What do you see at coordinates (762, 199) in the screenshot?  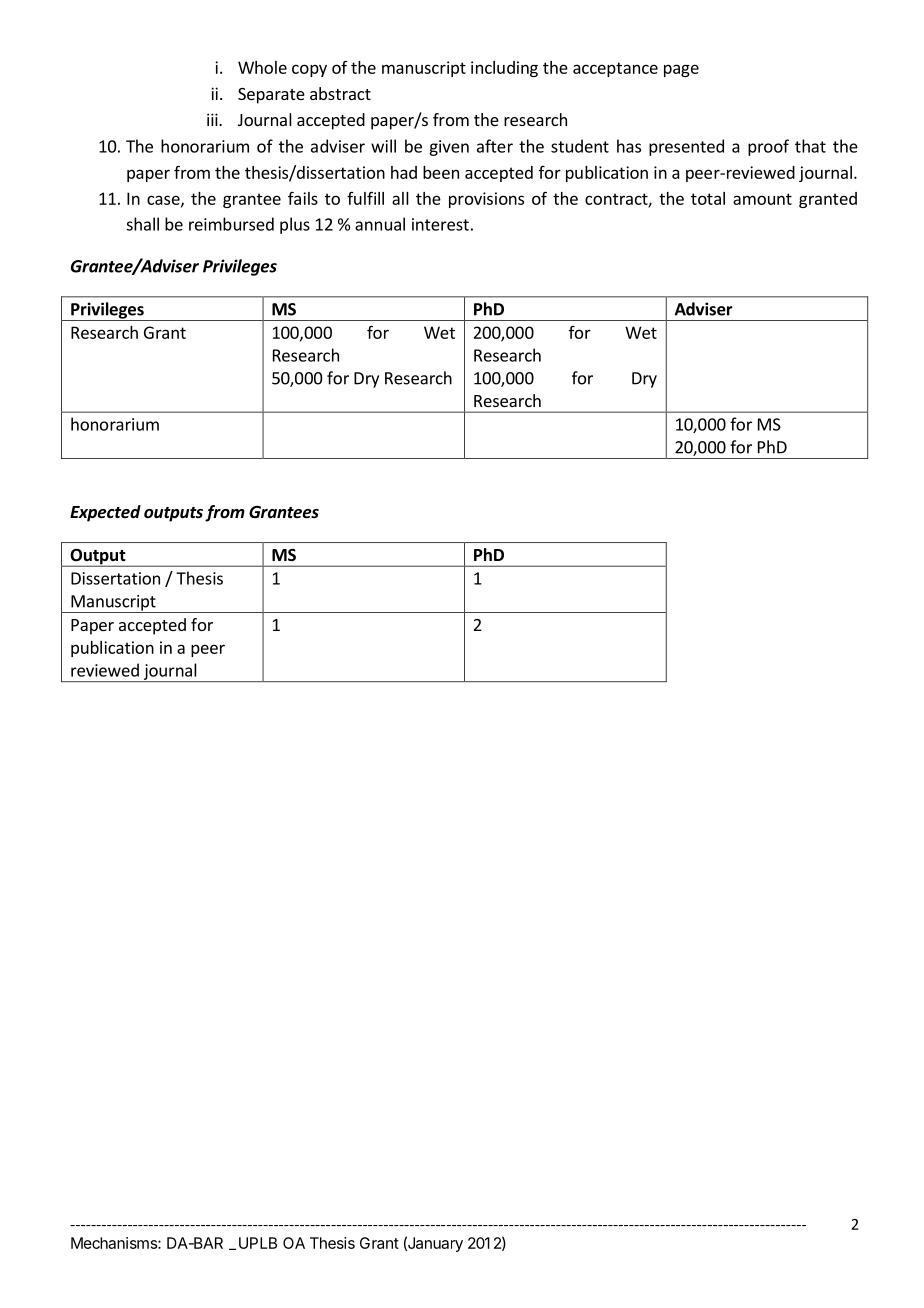 I see `amount` at bounding box center [762, 199].
